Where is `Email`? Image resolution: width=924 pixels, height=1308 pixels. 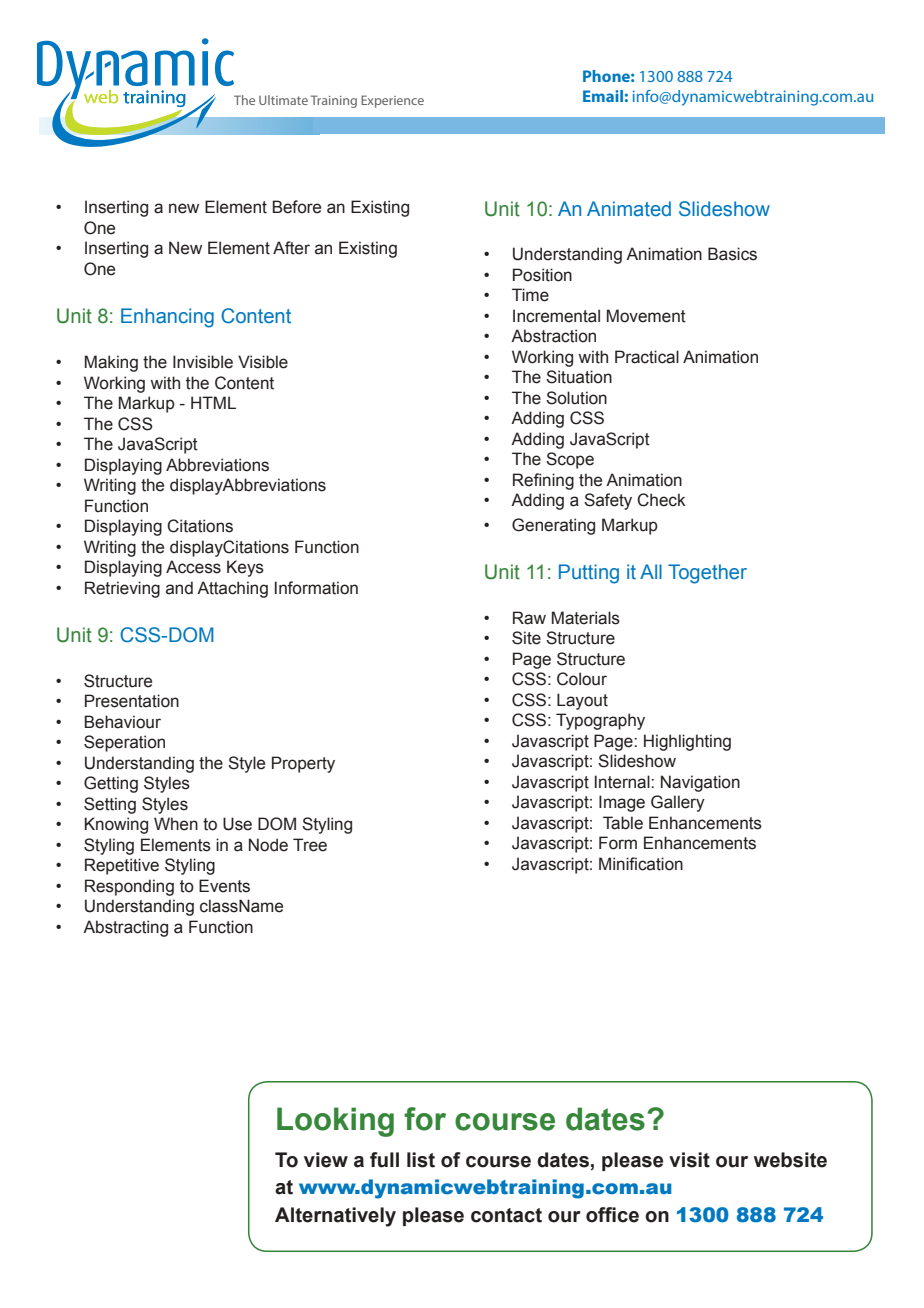
Email is located at coordinates (603, 96).
